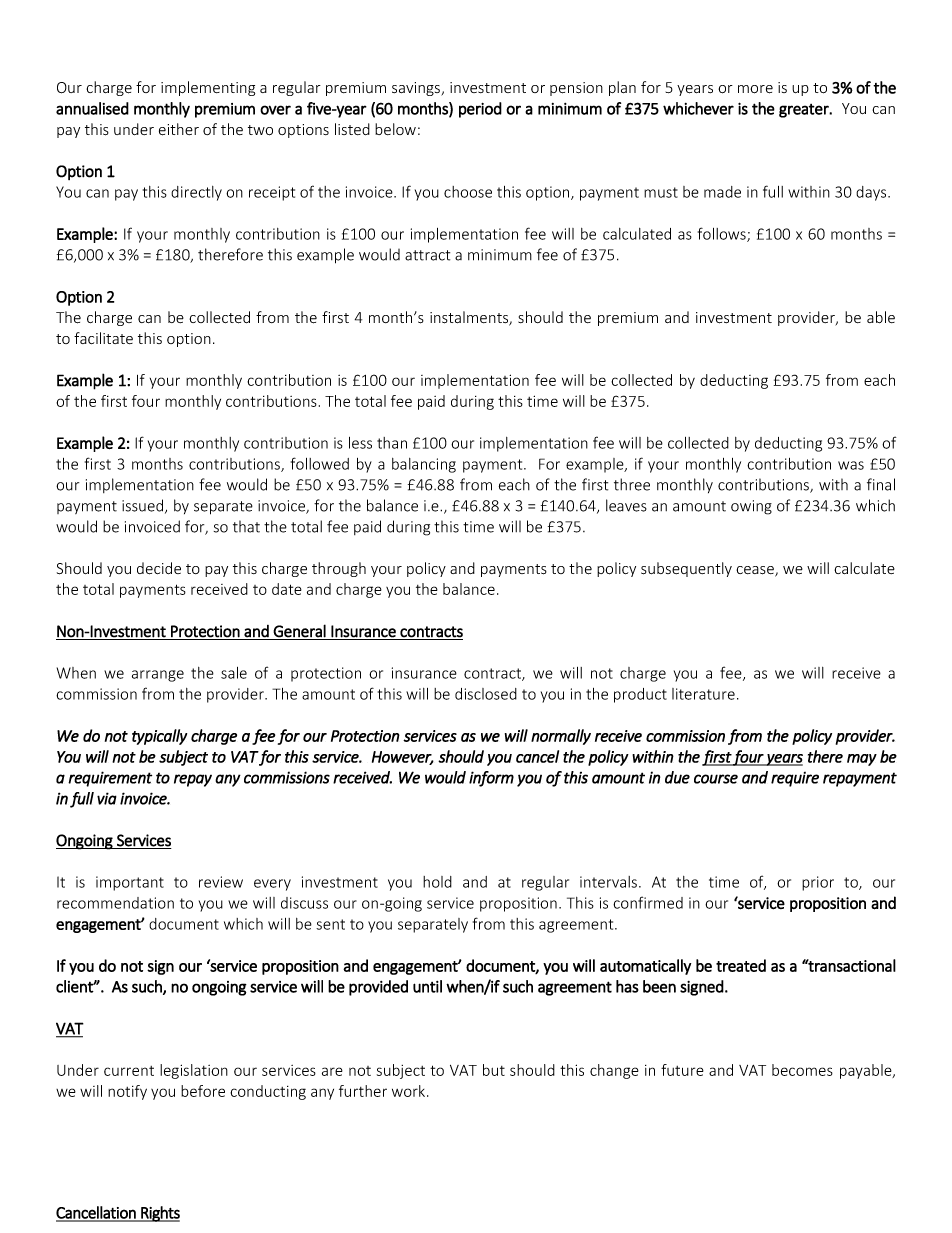 The image size is (952, 1233). What do you see at coordinates (159, 1214) in the screenshot?
I see `Rights` at bounding box center [159, 1214].
